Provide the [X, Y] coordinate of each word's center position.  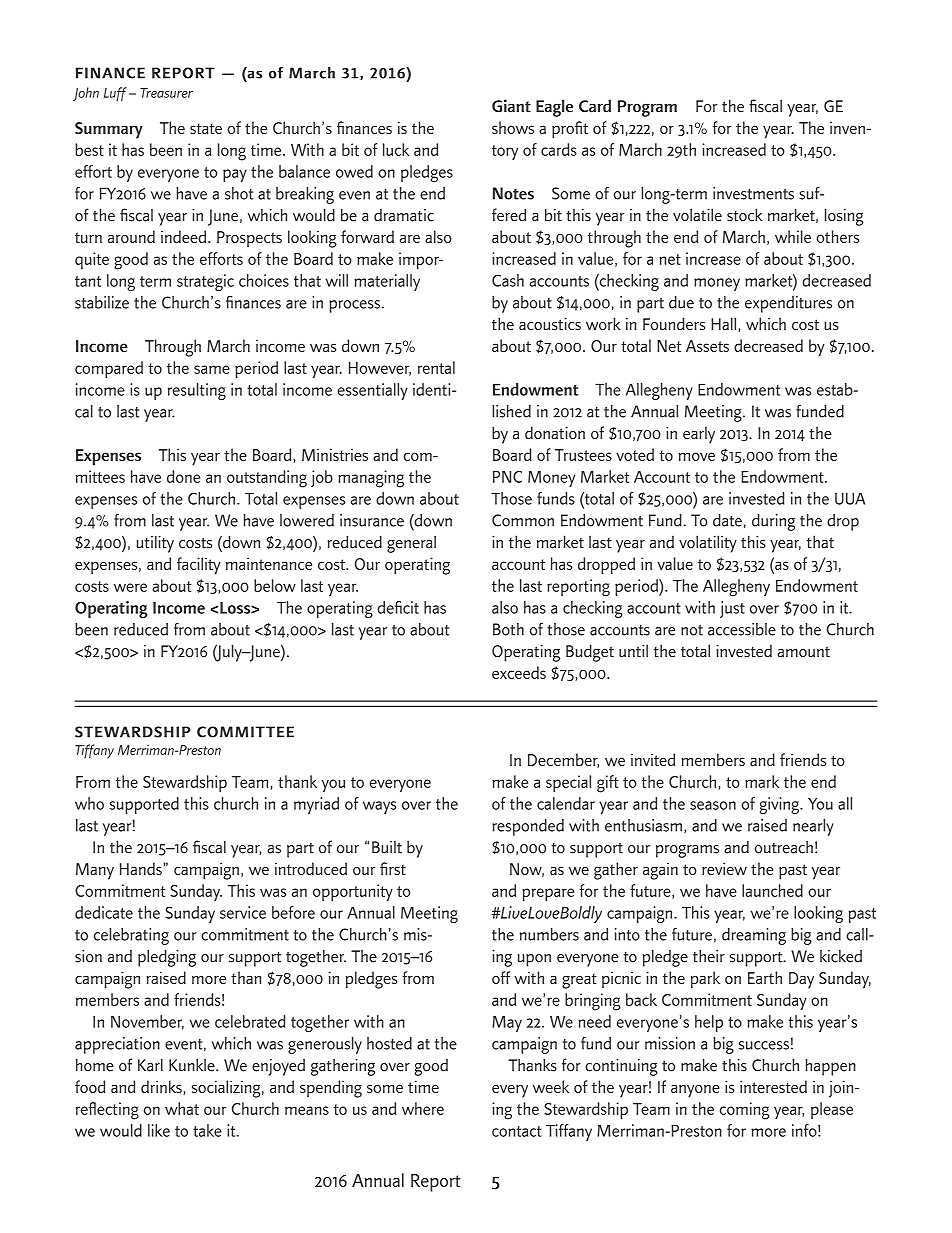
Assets [707, 346]
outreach [784, 847]
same [212, 369]
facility [198, 566]
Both [508, 629]
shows [513, 127]
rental [436, 367]
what [182, 1108]
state [206, 128]
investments [753, 193]
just [732, 609]
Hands [141, 868]
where [423, 1108]
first [393, 868]
